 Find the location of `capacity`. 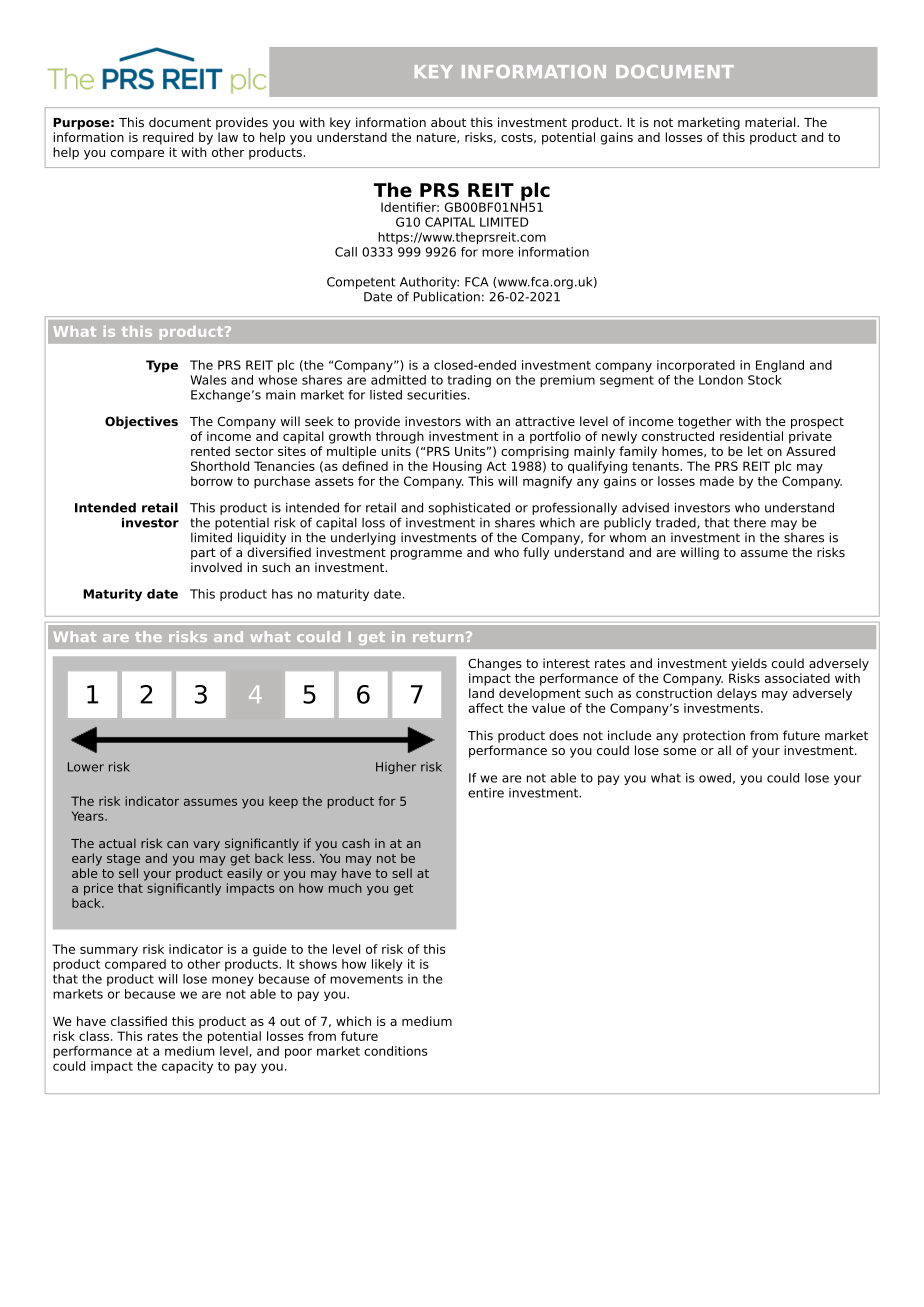

capacity is located at coordinates (187, 1067).
